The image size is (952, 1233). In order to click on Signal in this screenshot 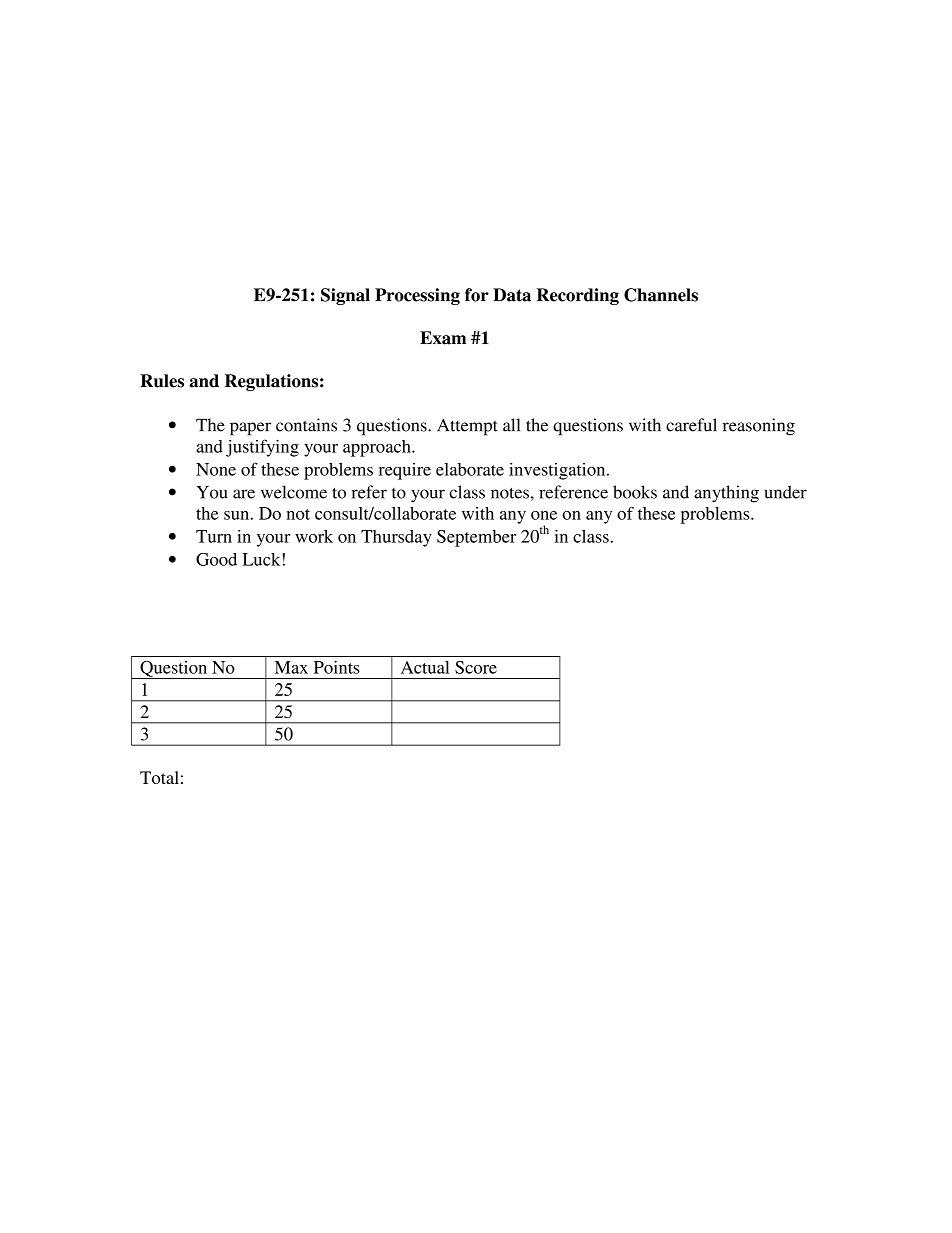, I will do `click(345, 296)`.
